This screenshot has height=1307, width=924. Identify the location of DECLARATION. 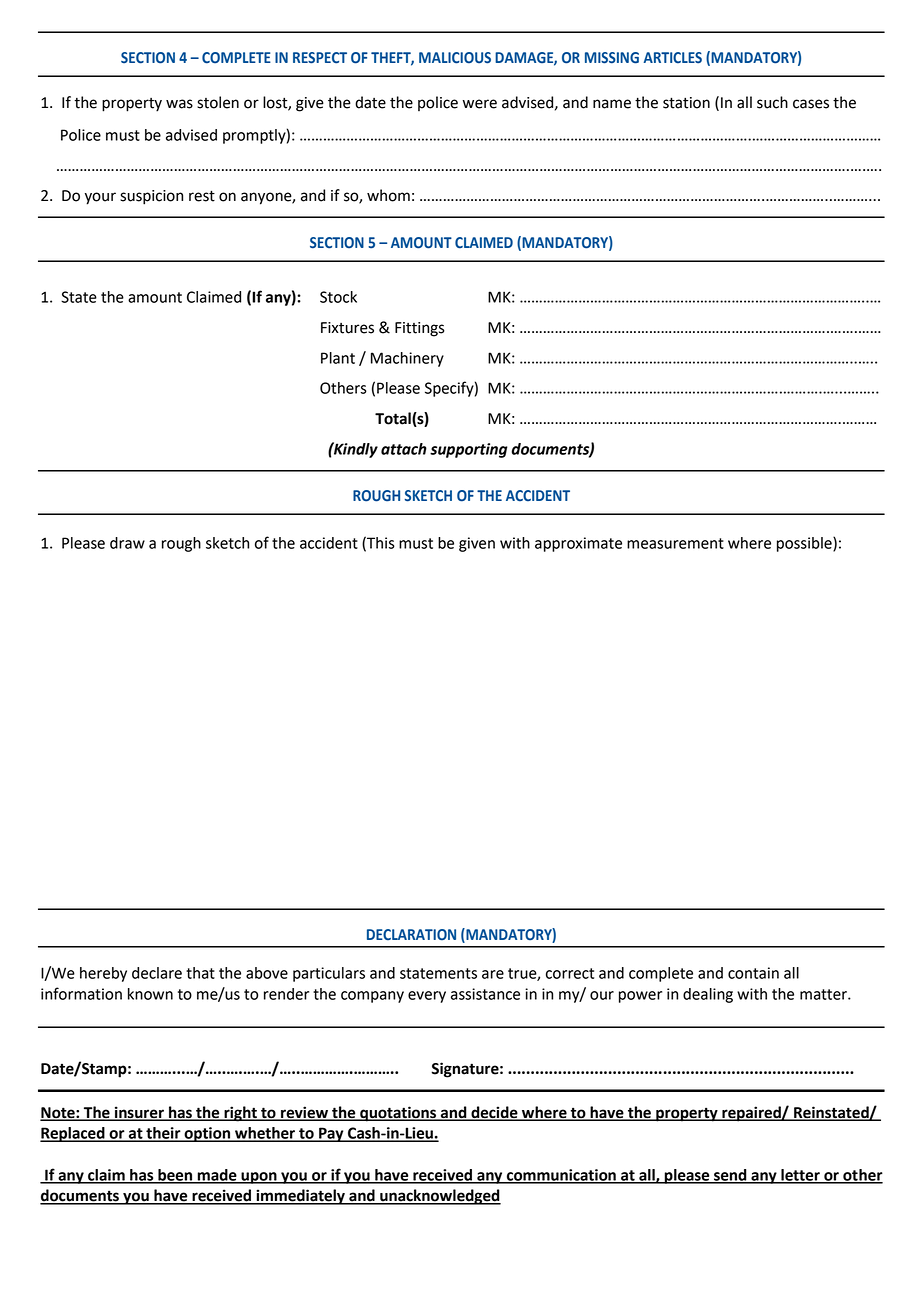
(411, 935).
